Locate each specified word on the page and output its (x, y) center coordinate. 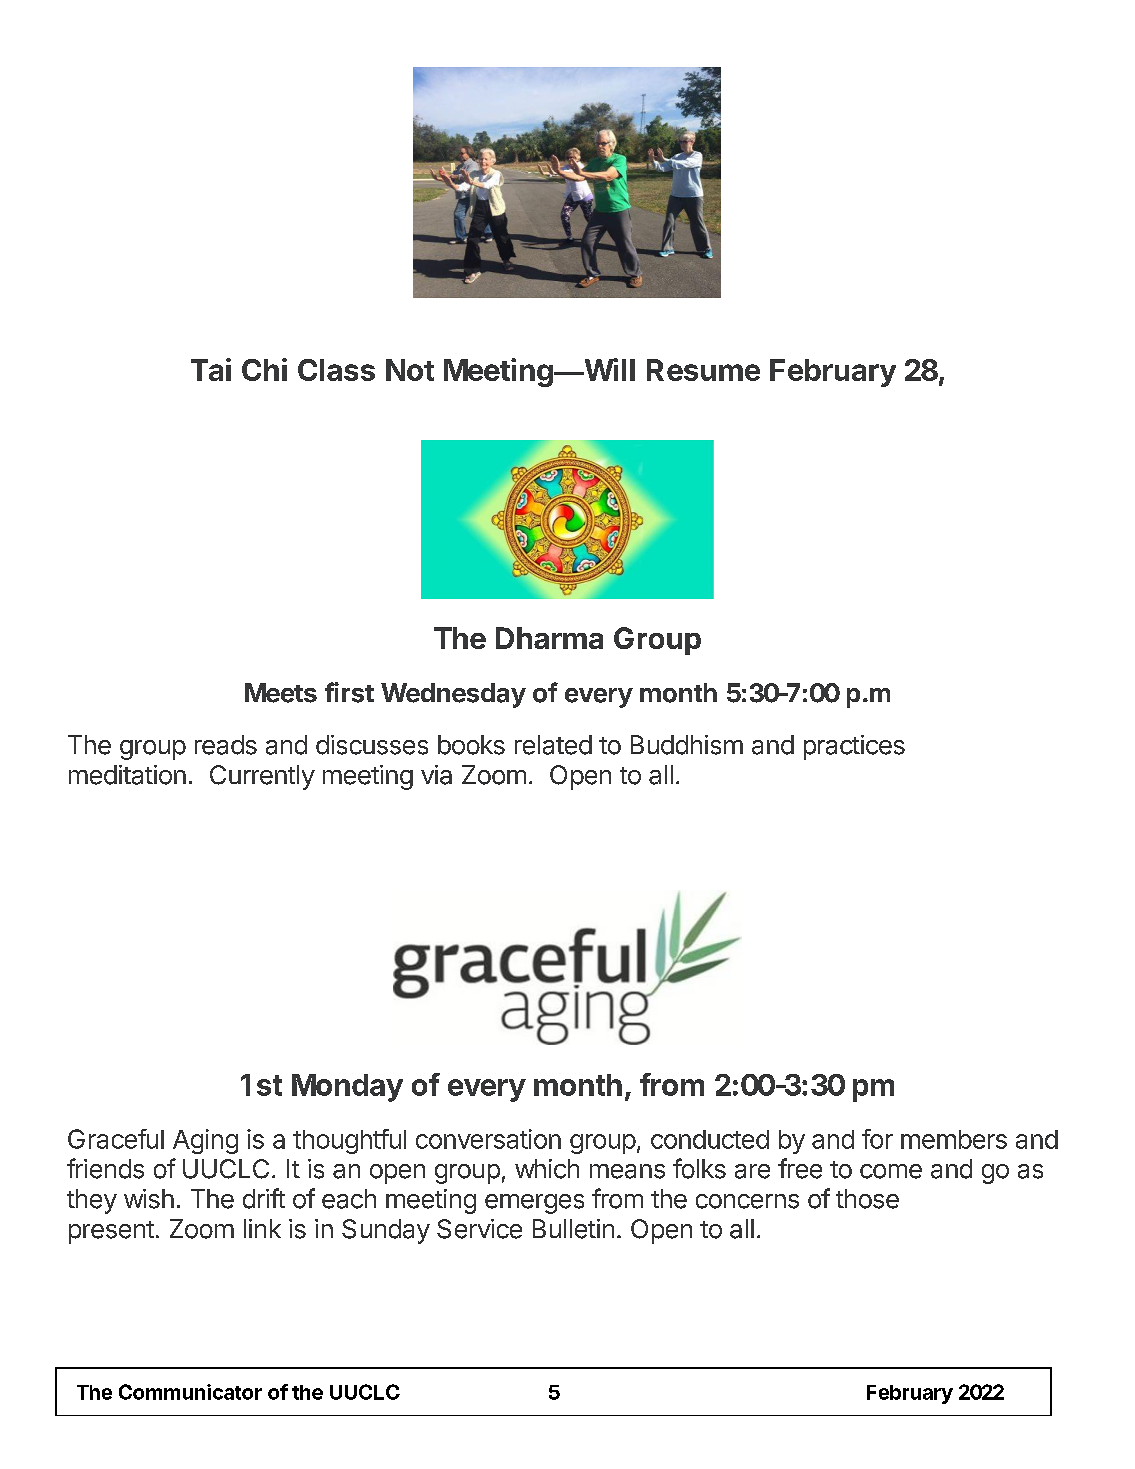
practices (854, 747)
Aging (205, 1141)
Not (410, 370)
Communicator (190, 1392)
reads (226, 745)
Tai (211, 369)
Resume (703, 370)
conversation (488, 1139)
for (877, 1139)
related (553, 745)
